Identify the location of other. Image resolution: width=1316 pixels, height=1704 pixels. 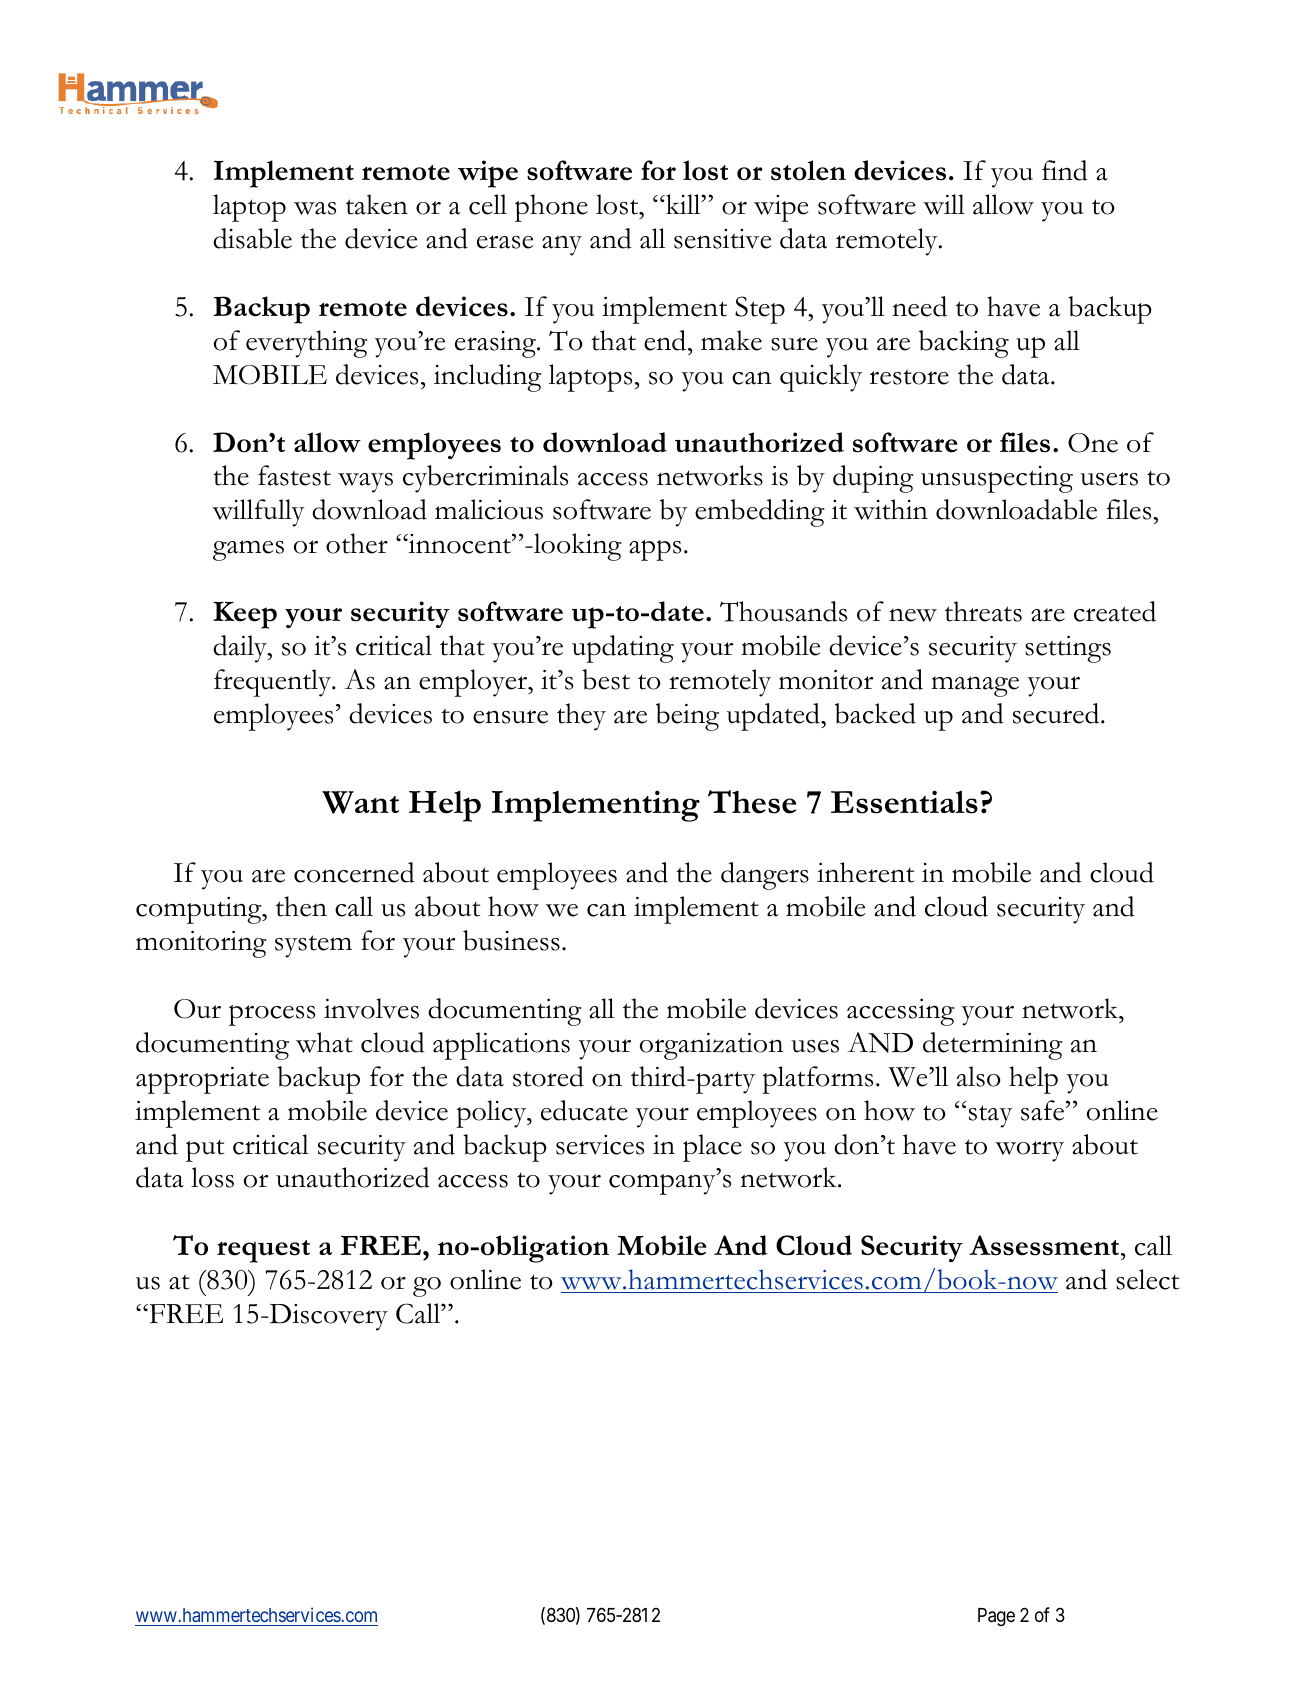
(357, 543).
